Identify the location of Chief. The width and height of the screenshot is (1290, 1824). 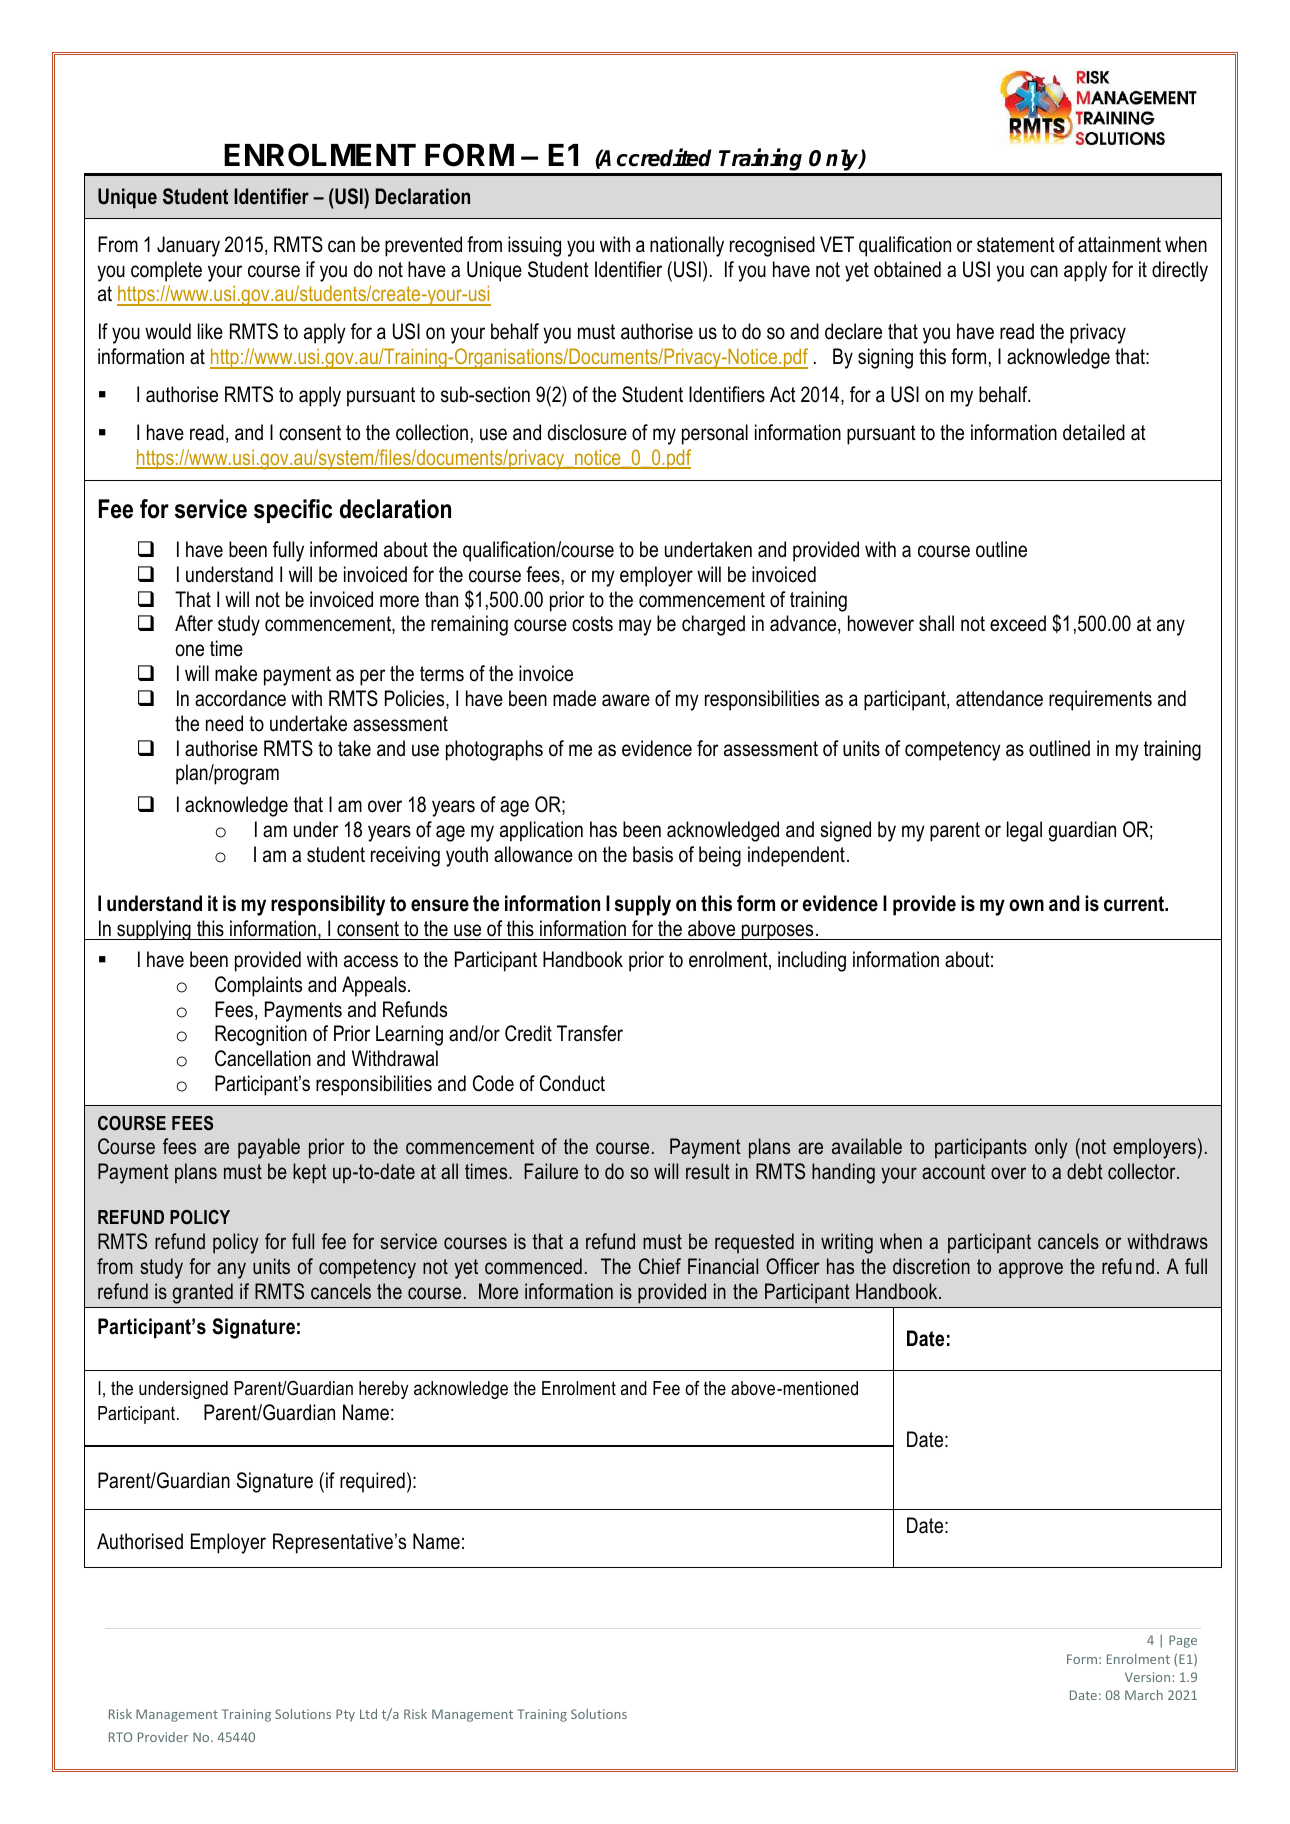
(660, 1266).
